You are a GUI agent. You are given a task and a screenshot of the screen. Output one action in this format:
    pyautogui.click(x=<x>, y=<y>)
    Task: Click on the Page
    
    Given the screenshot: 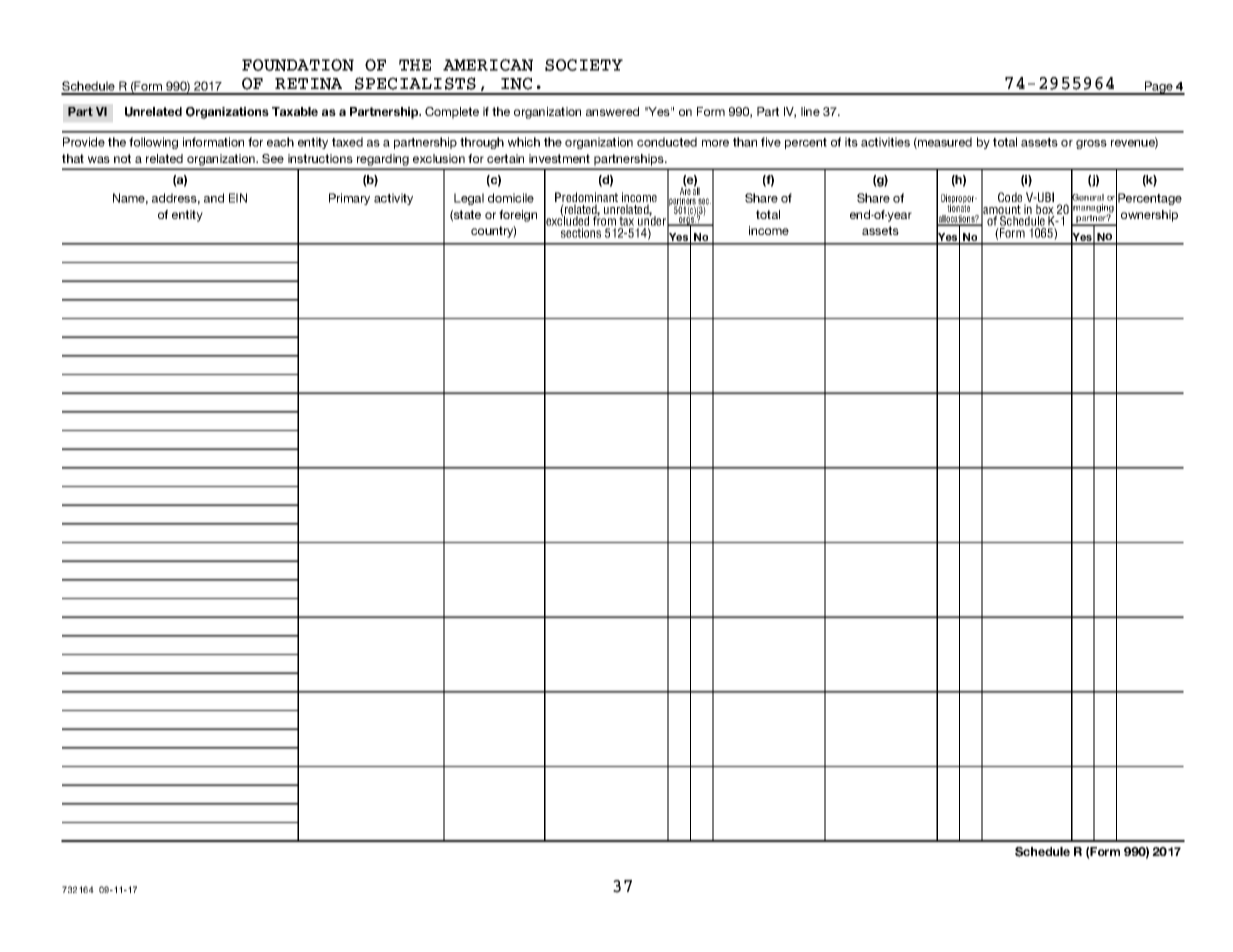 What is the action you would take?
    pyautogui.click(x=1158, y=88)
